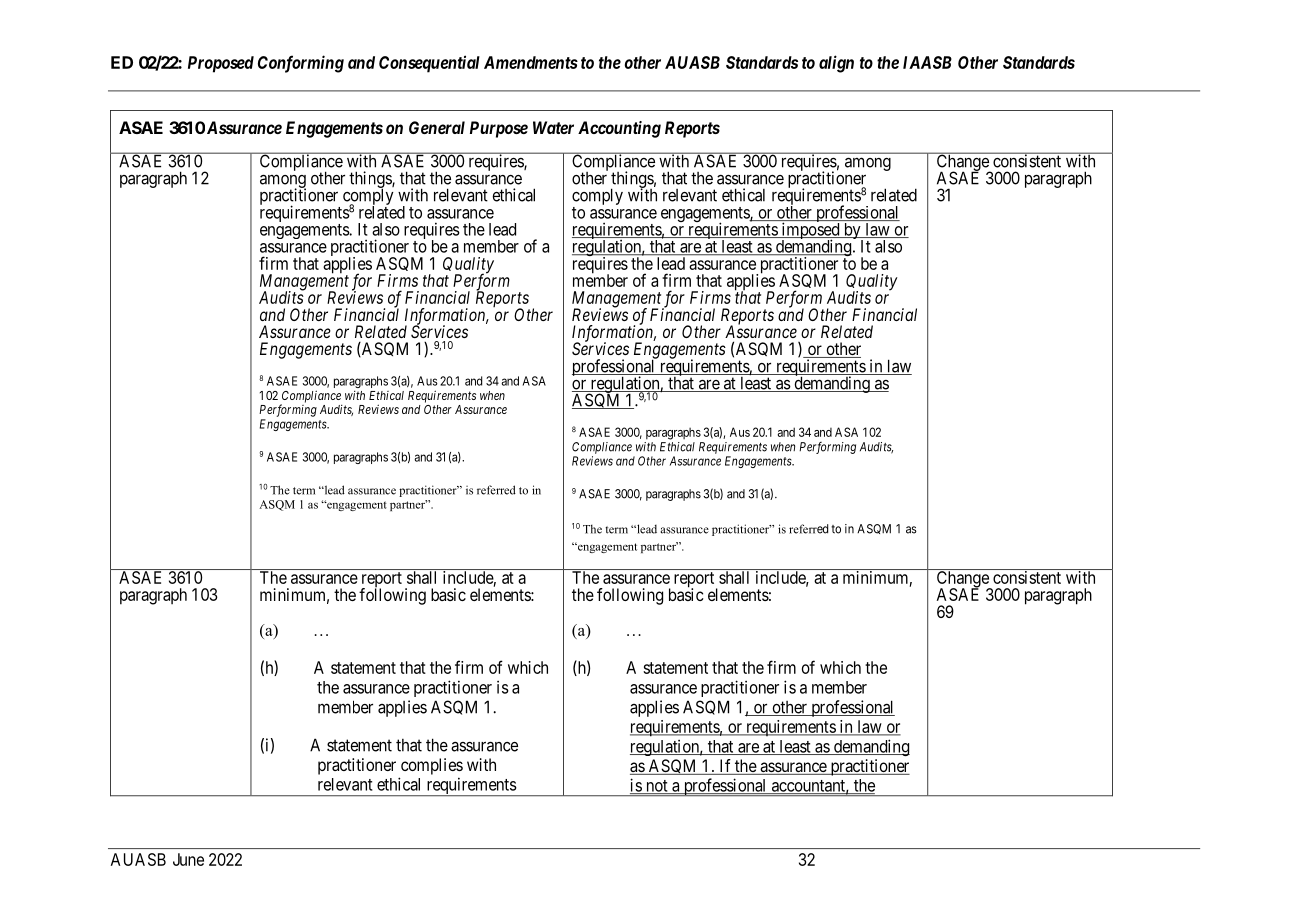 This screenshot has height=924, width=1308. What do you see at coordinates (437, 127) in the screenshot?
I see `General` at bounding box center [437, 127].
